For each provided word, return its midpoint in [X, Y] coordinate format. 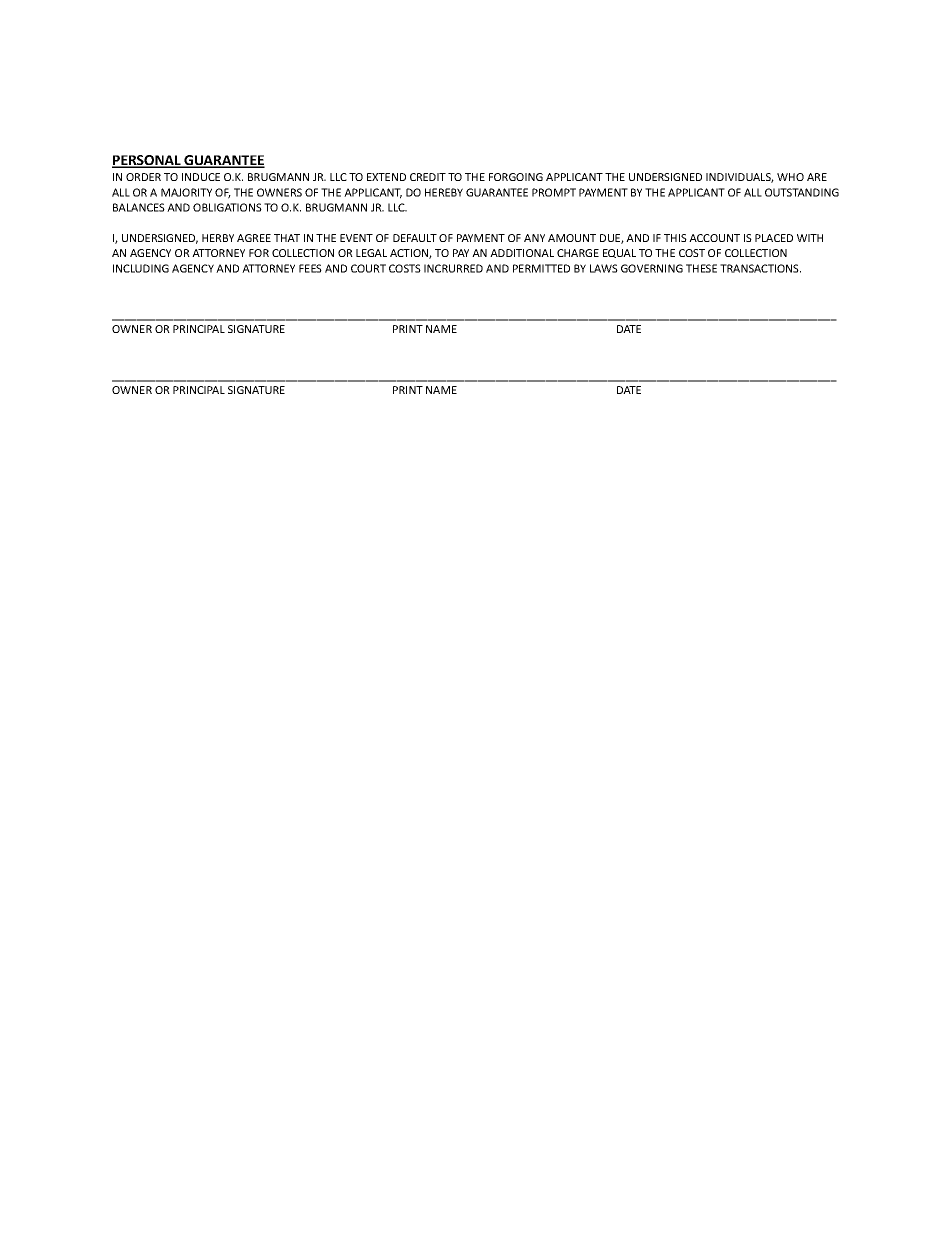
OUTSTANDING [802, 192]
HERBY [218, 238]
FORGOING [516, 177]
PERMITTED [541, 268]
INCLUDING [141, 268]
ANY [534, 238]
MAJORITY [186, 192]
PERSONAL [147, 161]
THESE [701, 268]
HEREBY [444, 192]
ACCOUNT [714, 238]
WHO [790, 177]
